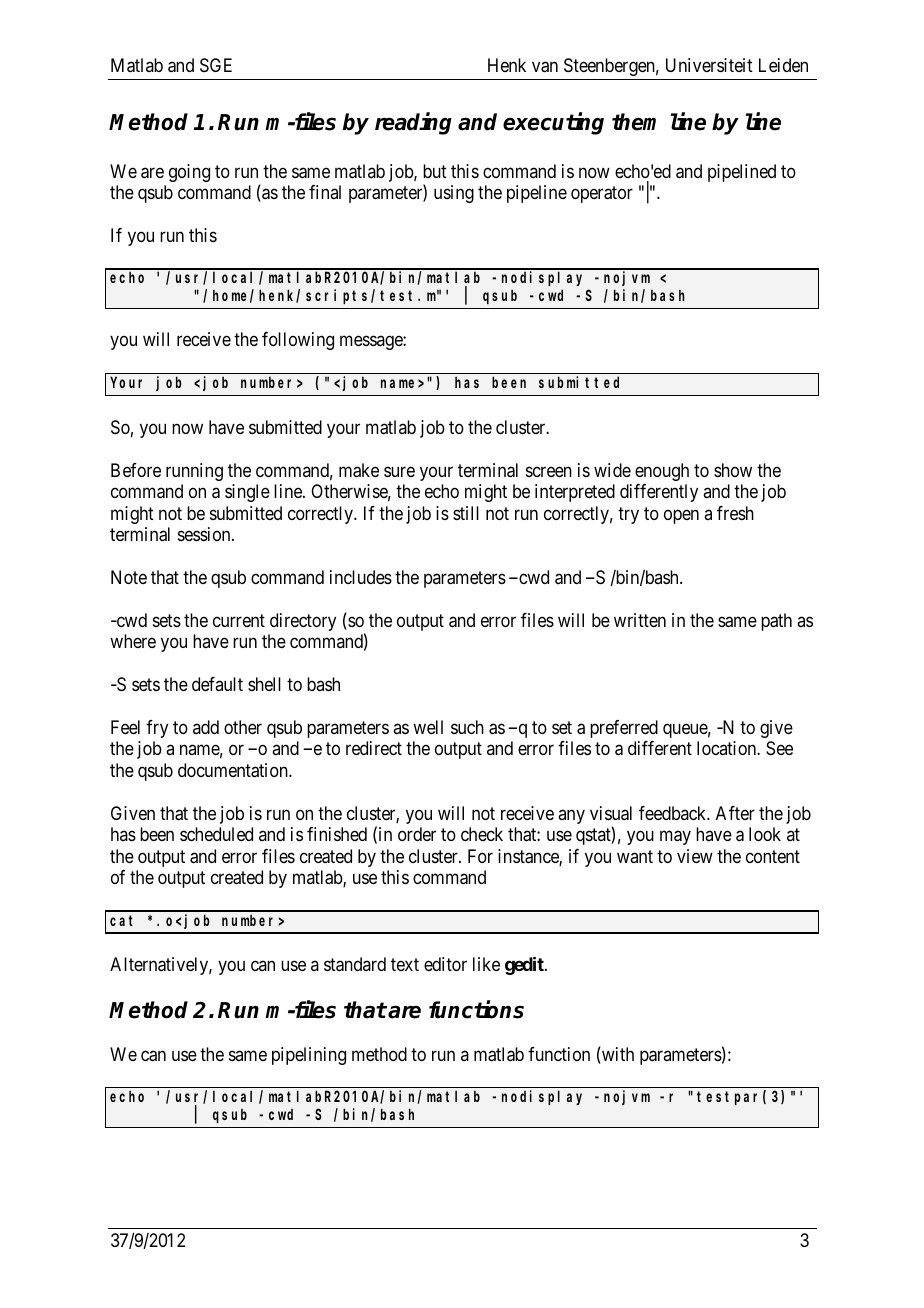 The image size is (924, 1308). What do you see at coordinates (206, 727) in the image?
I see `add` at bounding box center [206, 727].
